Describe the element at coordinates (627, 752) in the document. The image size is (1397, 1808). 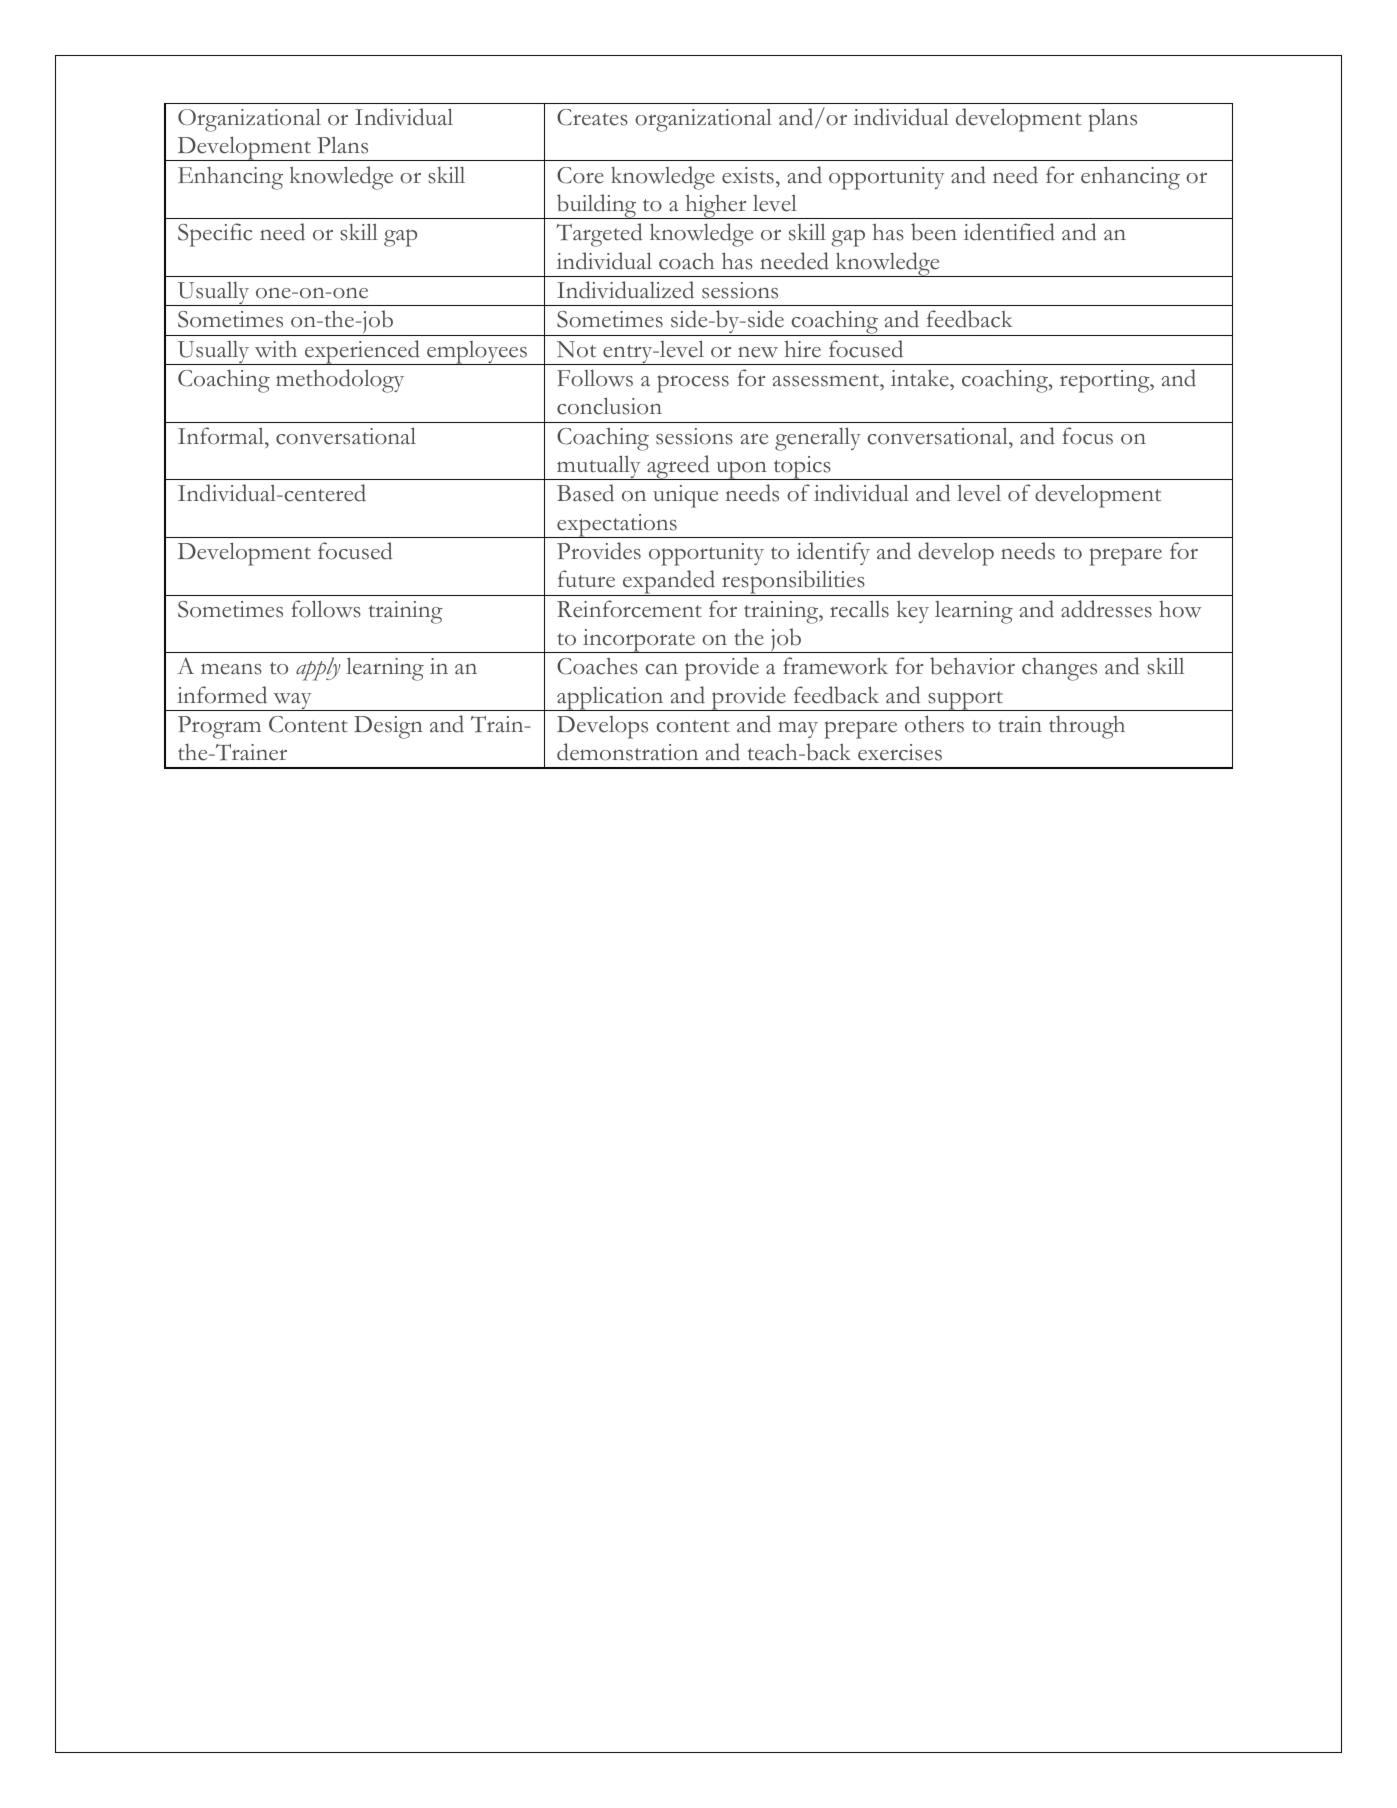
I see `demonstration` at that location.
